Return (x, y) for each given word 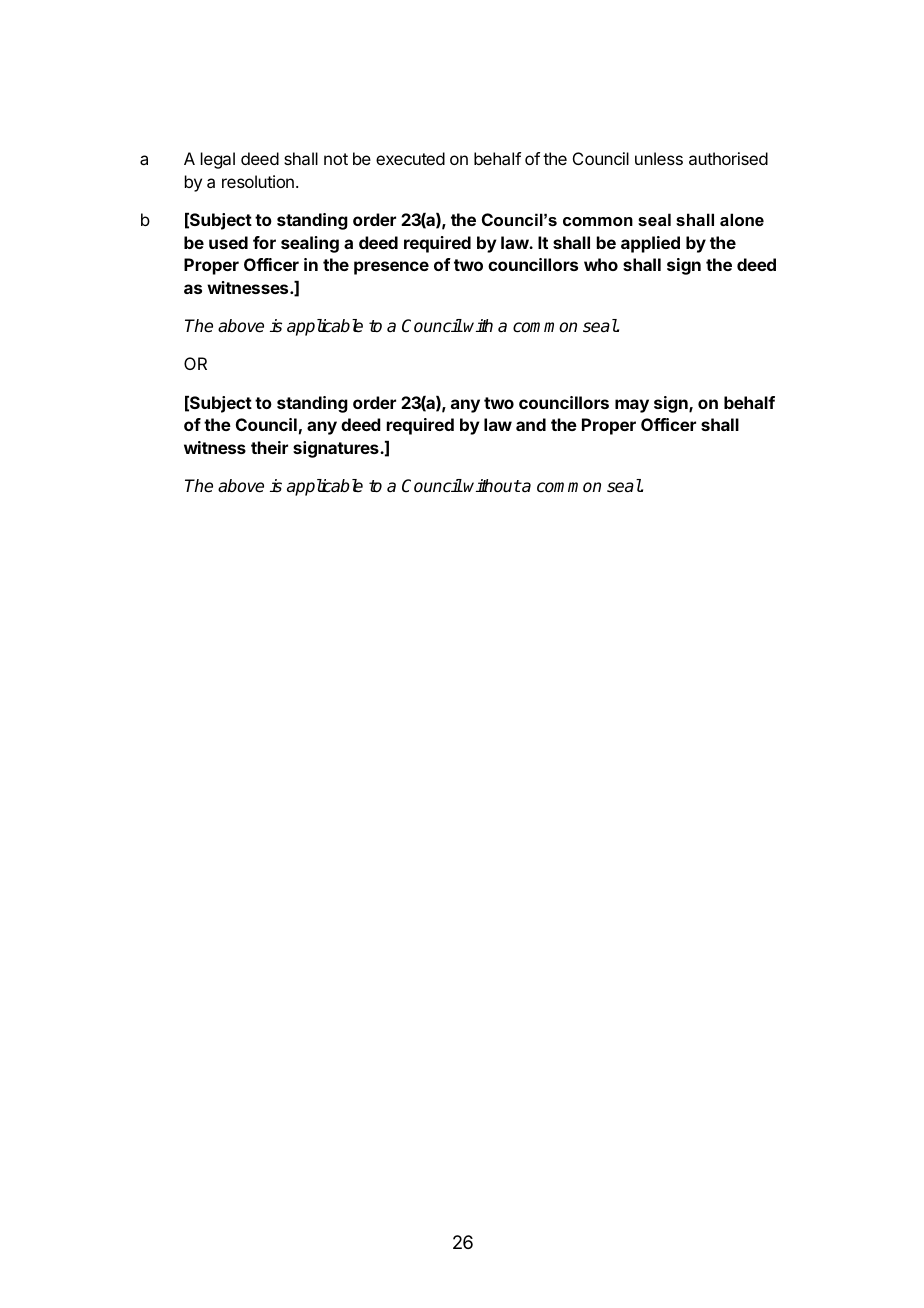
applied (650, 244)
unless (659, 158)
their (269, 447)
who (601, 264)
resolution (258, 181)
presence (391, 268)
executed (410, 158)
